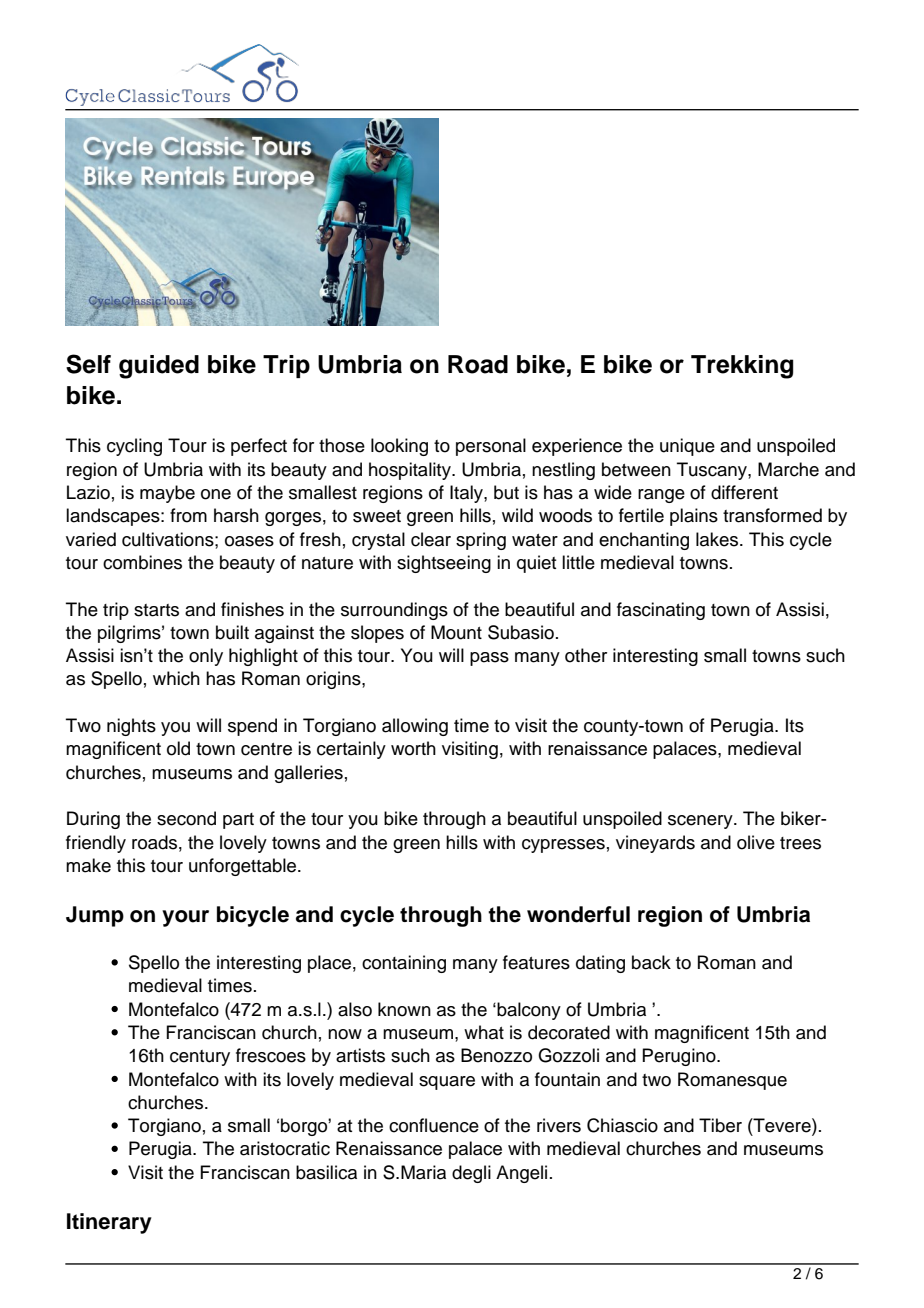 This page has height=1308, width=924. I want to click on only, so click(206, 657).
